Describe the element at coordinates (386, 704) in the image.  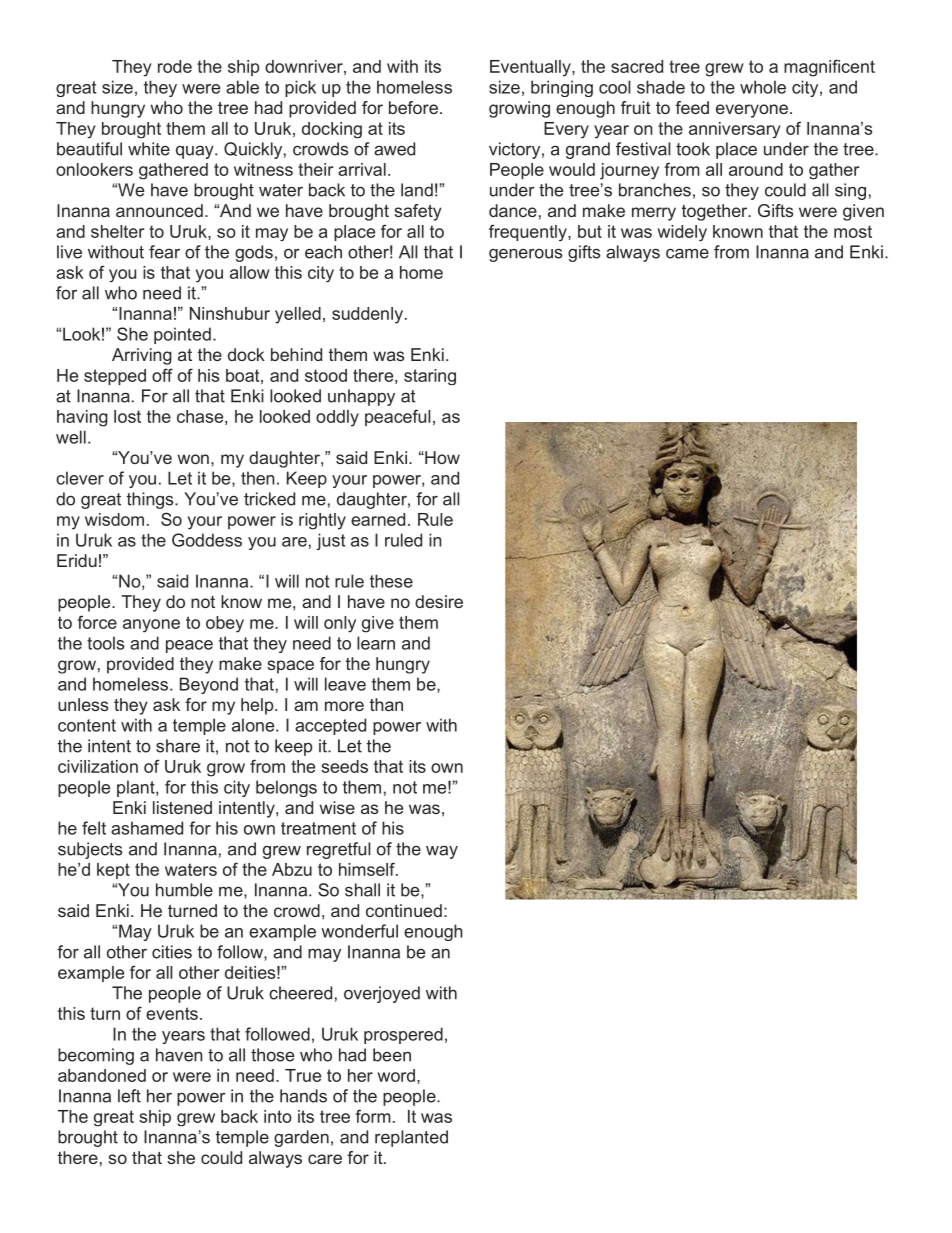
I see `than` at that location.
